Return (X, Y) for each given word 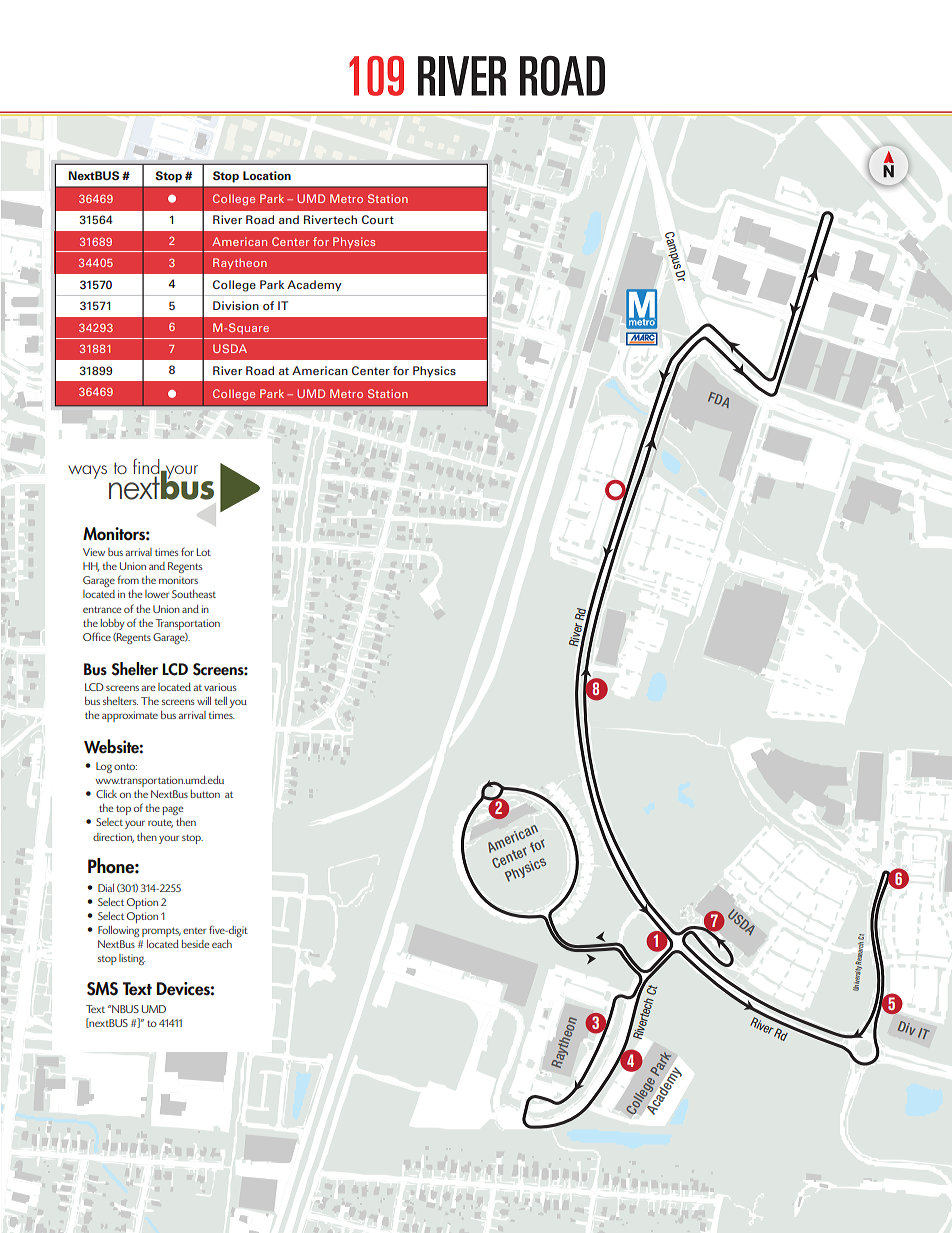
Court (378, 219)
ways (87, 472)
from (128, 579)
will (204, 701)
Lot (204, 552)
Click (106, 794)
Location (267, 175)
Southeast (194, 594)
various (220, 687)
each (222, 944)
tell (220, 701)
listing (132, 959)
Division (236, 305)
